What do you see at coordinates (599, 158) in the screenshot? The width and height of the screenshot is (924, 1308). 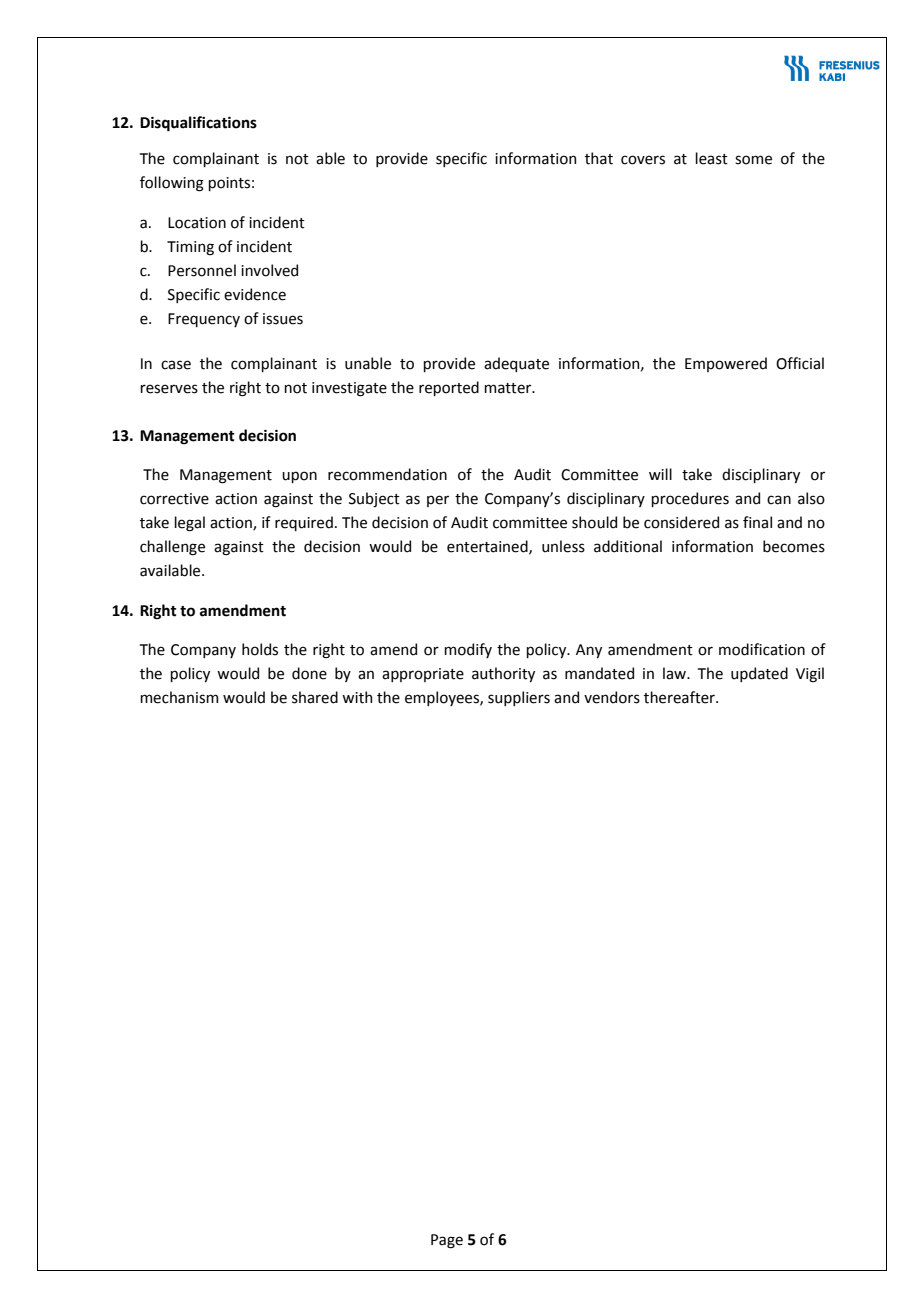 I see `that` at bounding box center [599, 158].
